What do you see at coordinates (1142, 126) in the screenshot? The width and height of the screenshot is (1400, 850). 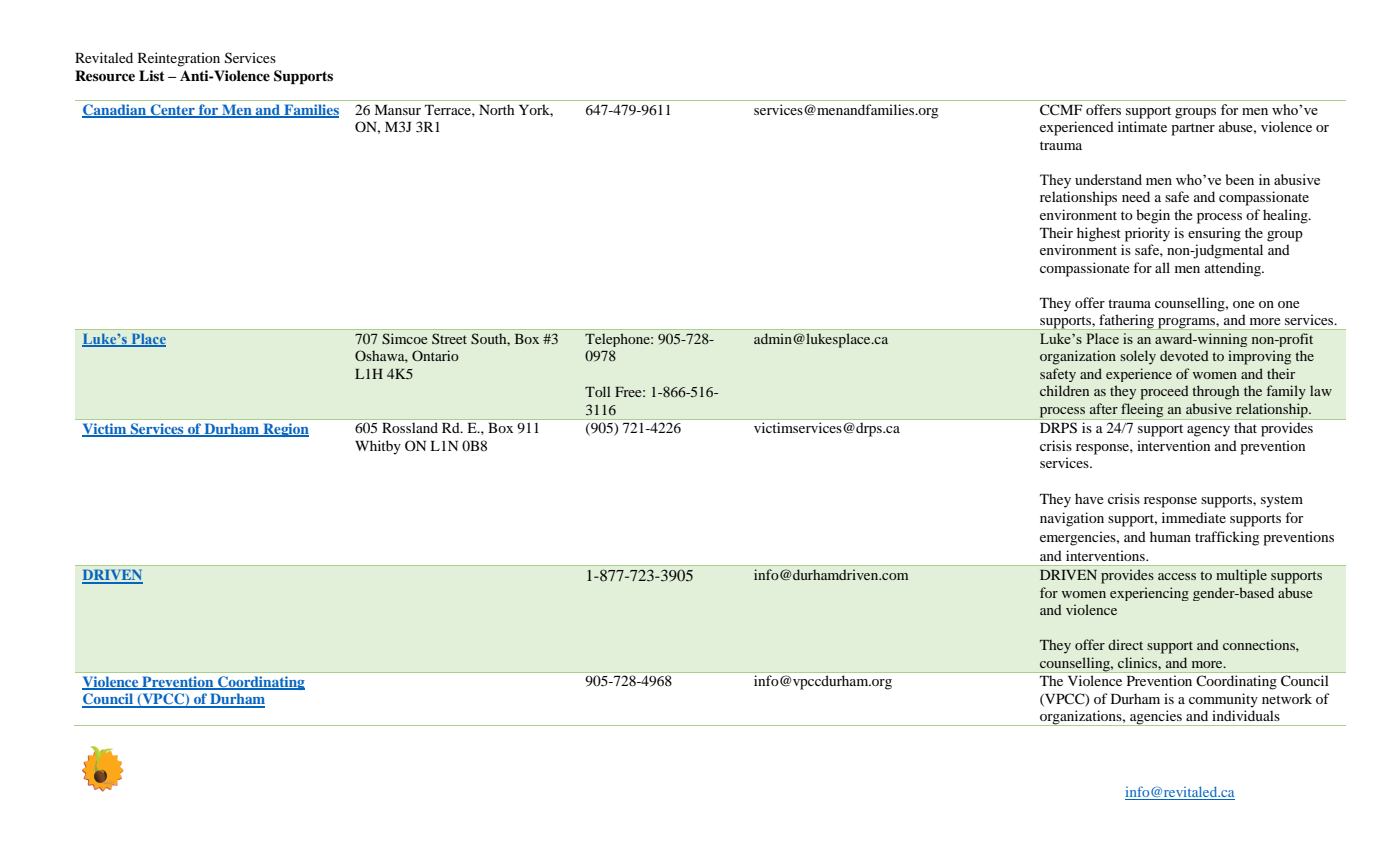 I see `intimate` at bounding box center [1142, 126].
